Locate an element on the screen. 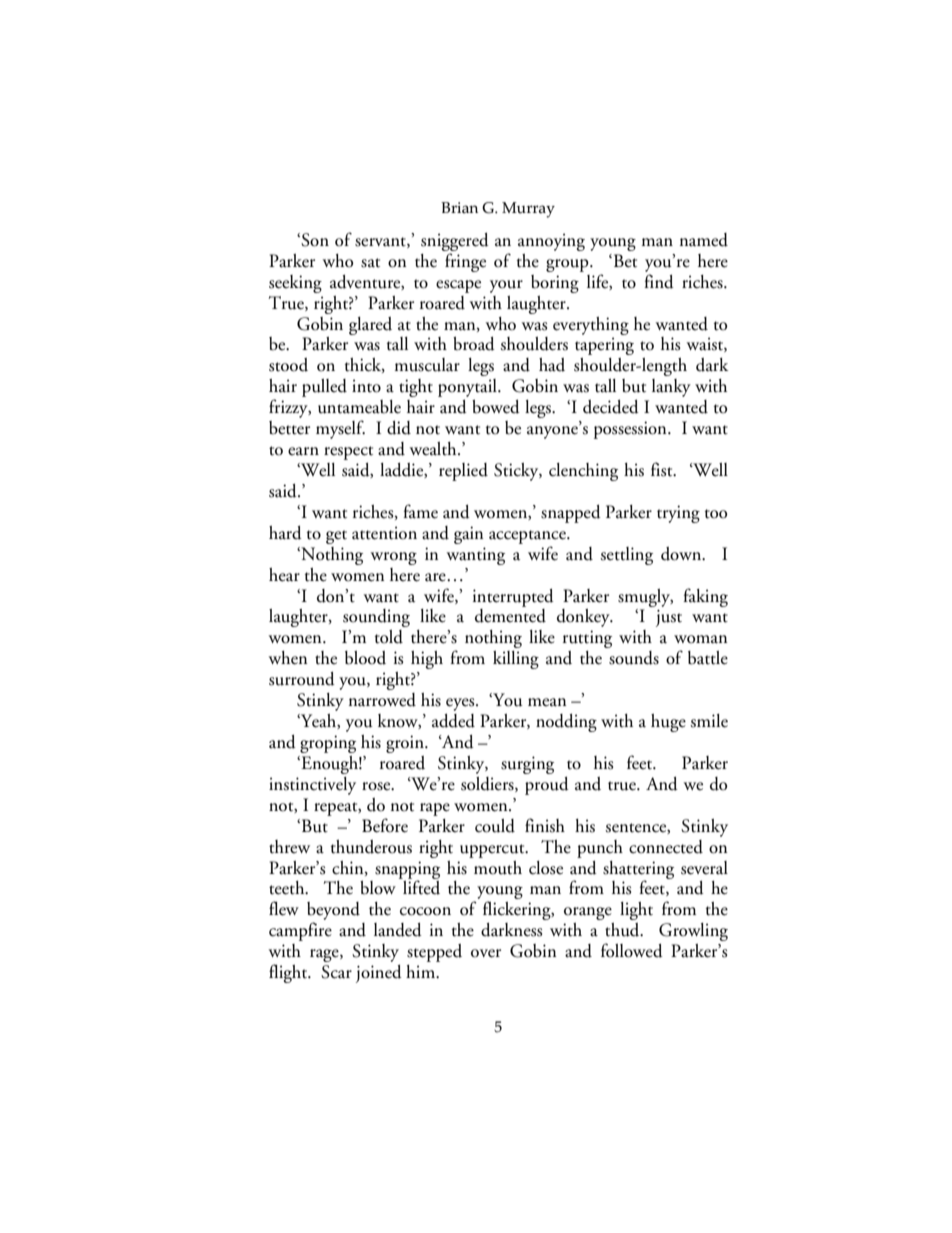  just is located at coordinates (669, 618).
